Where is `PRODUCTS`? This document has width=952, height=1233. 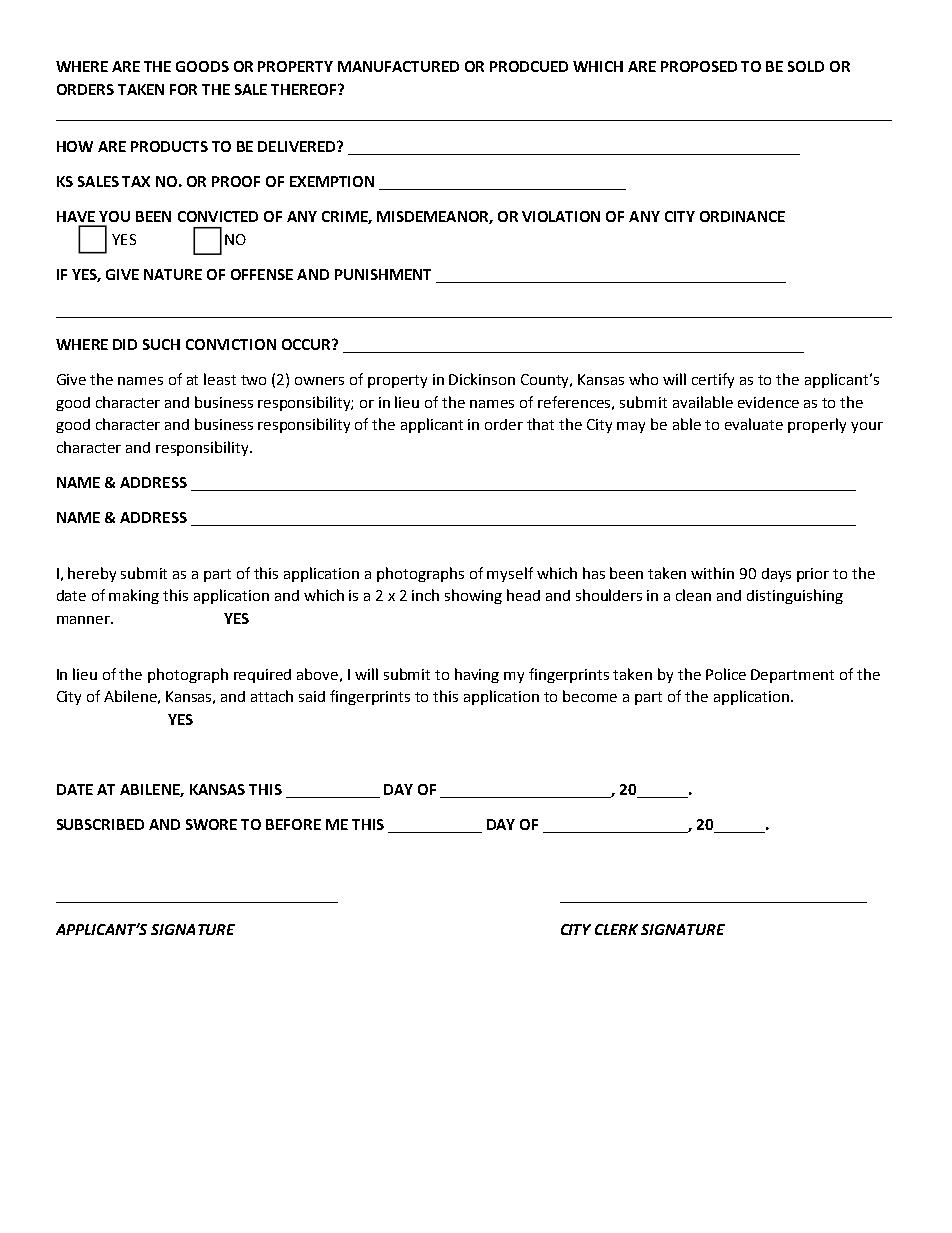 PRODUCTS is located at coordinates (169, 146).
